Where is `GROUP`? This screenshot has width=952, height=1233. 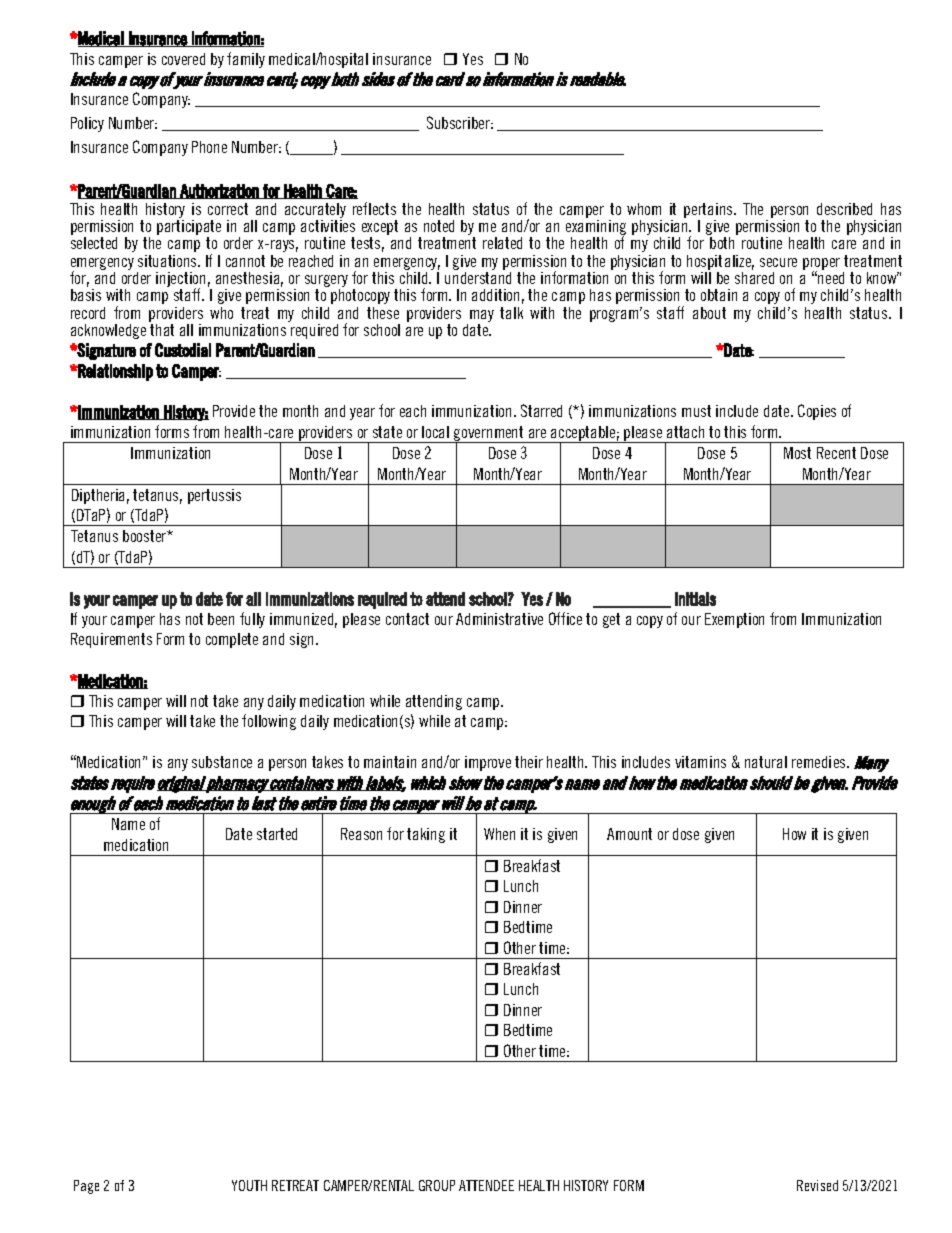 GROUP is located at coordinates (437, 1185).
